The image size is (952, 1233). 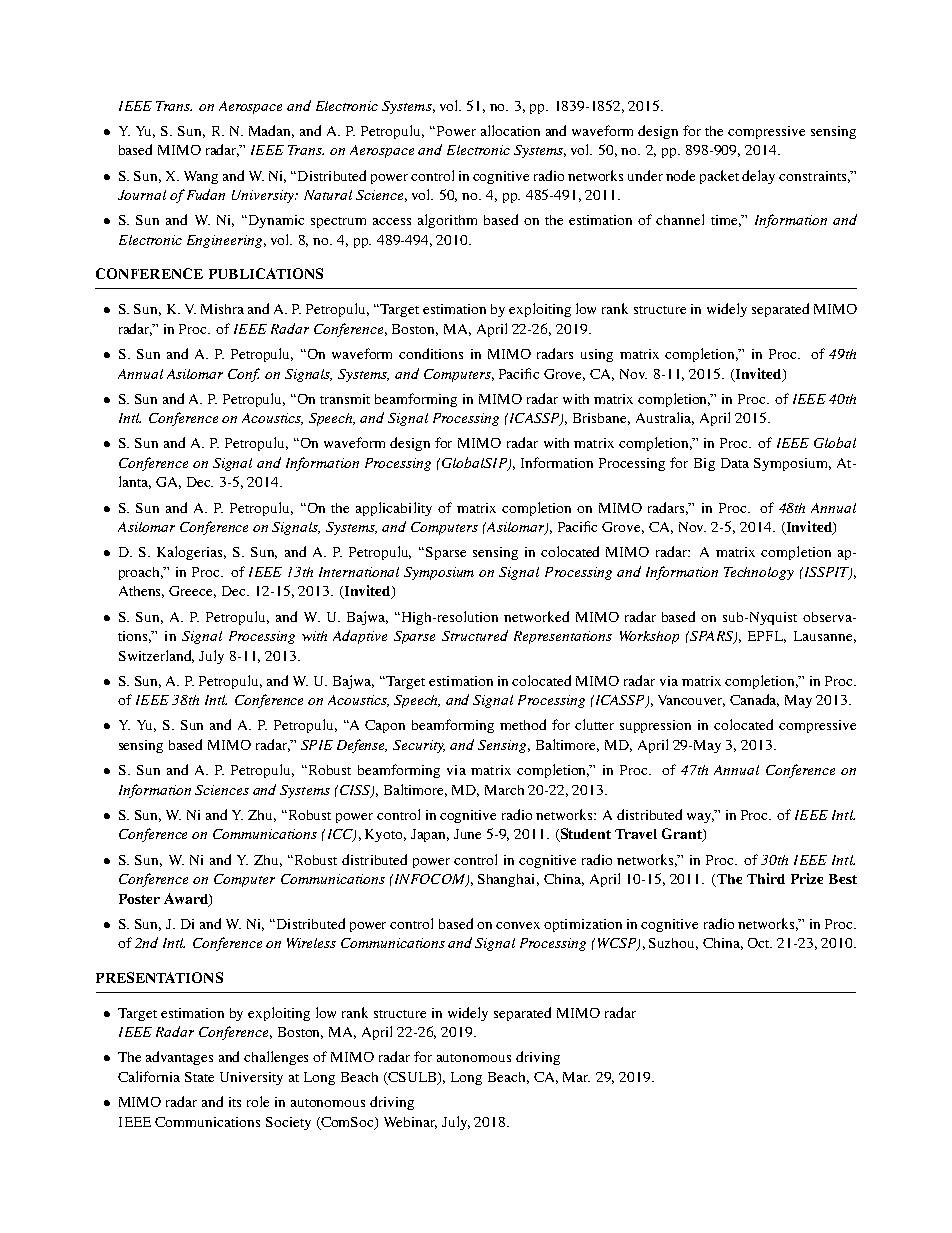 What do you see at coordinates (665, 418) in the image?
I see `Australia` at bounding box center [665, 418].
